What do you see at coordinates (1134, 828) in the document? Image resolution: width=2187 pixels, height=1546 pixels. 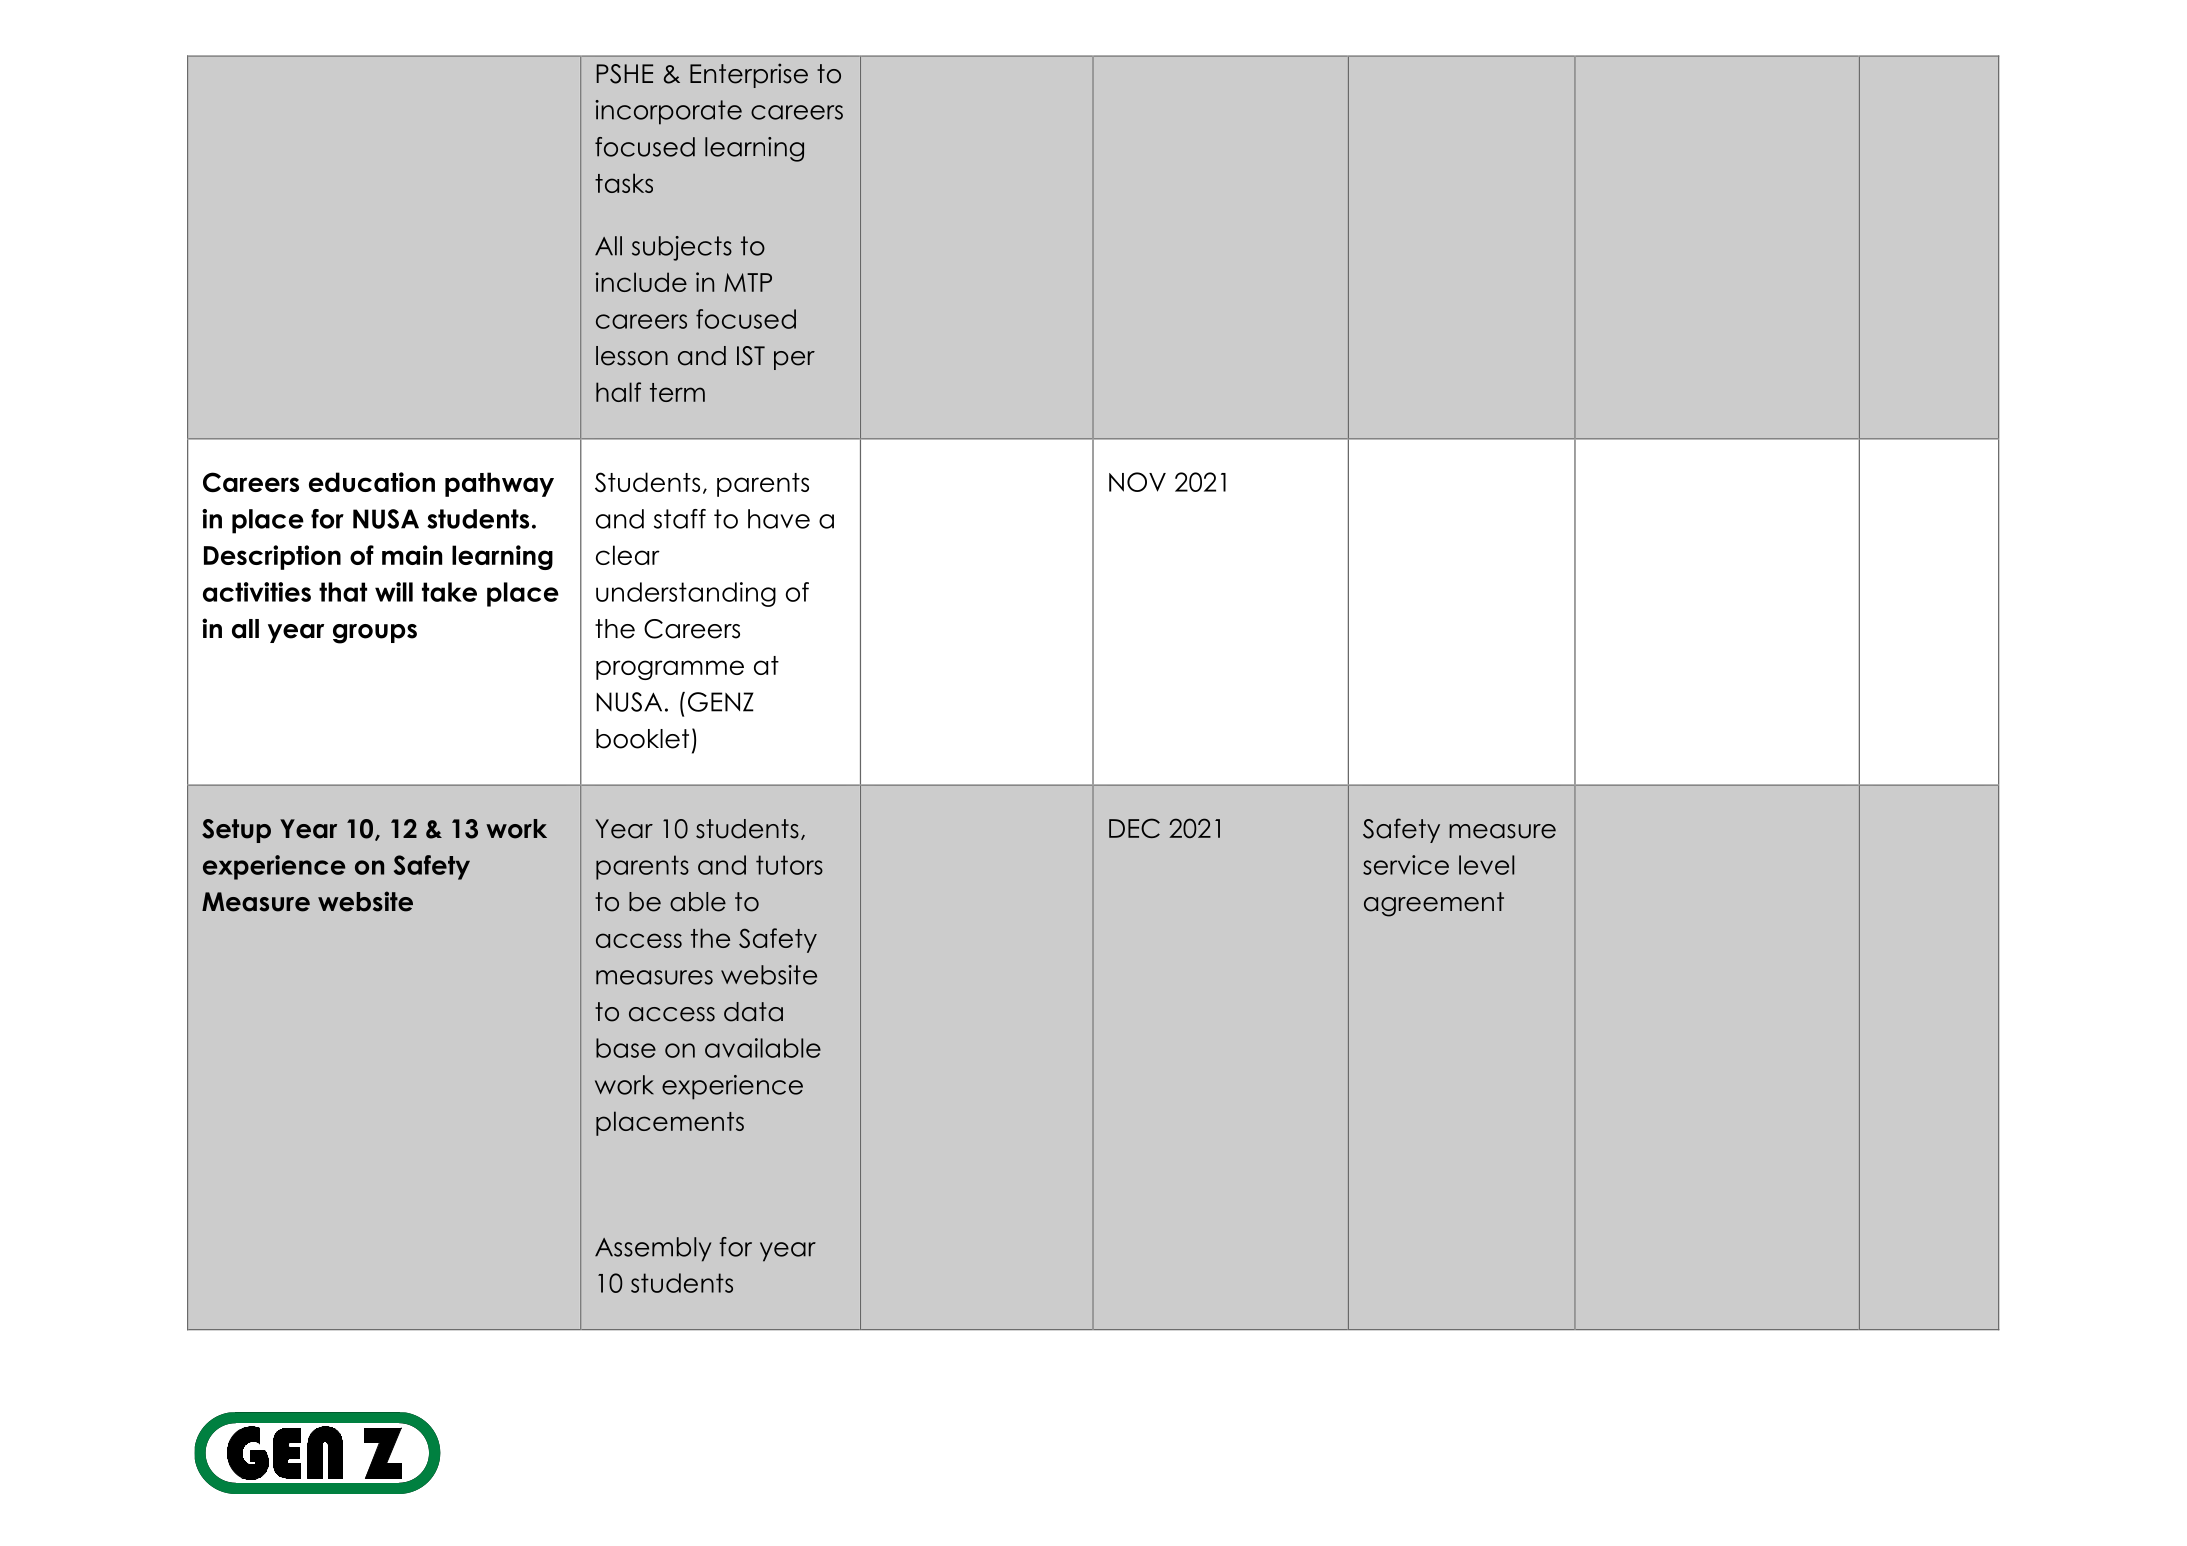 I see `DEC` at bounding box center [1134, 828].
